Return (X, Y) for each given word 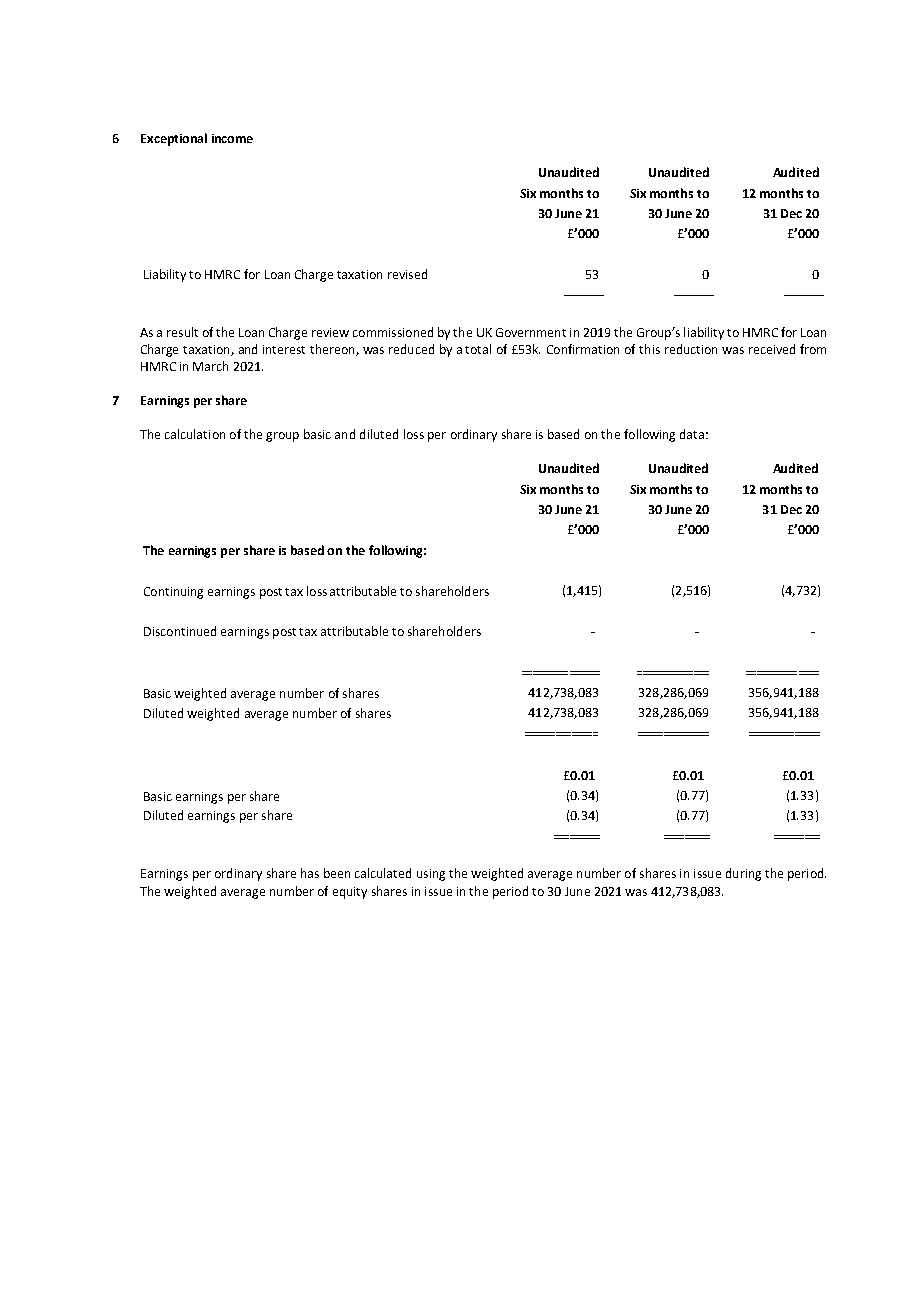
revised (407, 274)
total (478, 349)
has (310, 873)
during (743, 874)
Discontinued (180, 631)
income (232, 138)
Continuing (173, 593)
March (210, 366)
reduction (691, 349)
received (772, 349)
